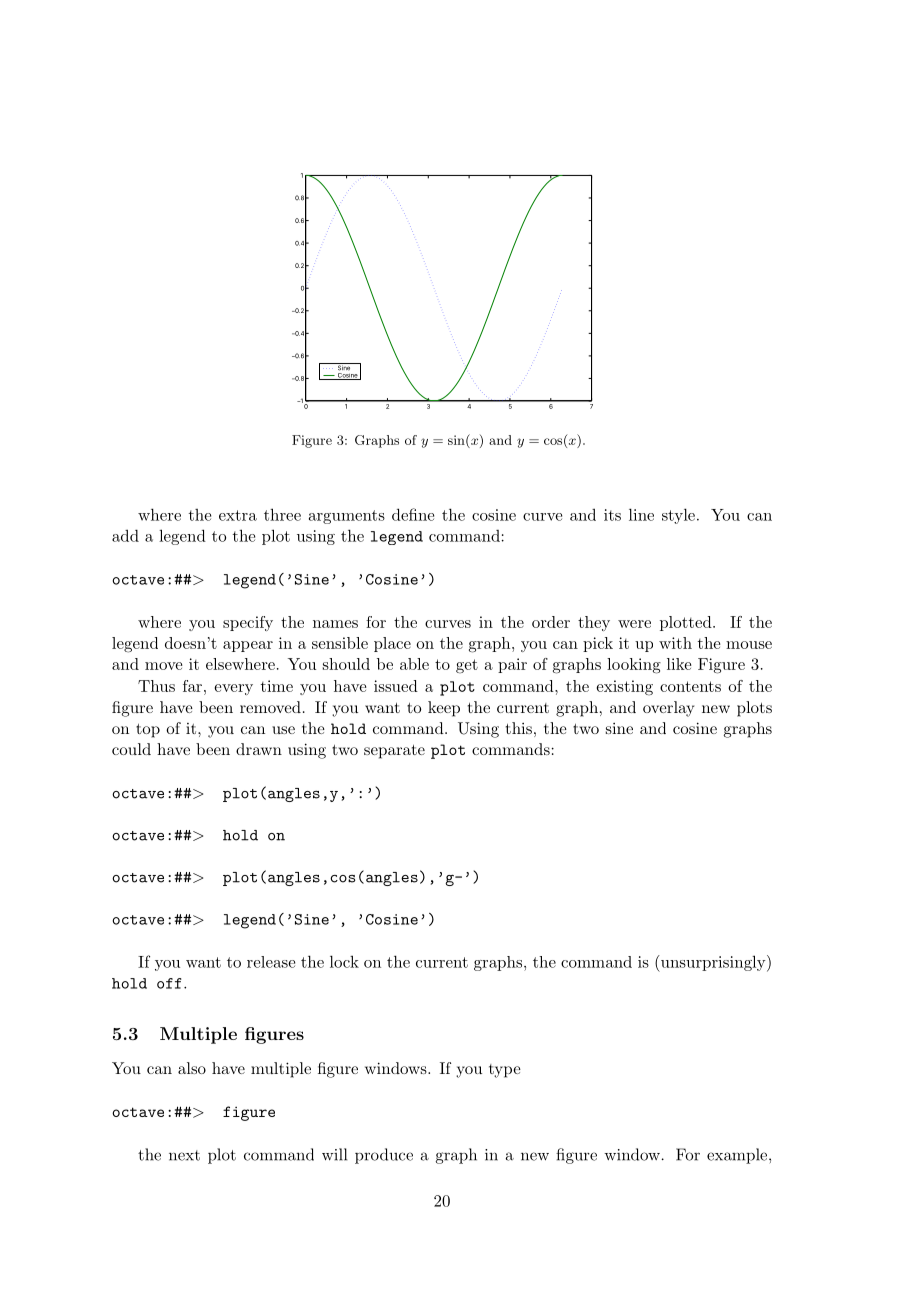 This screenshot has height=1308, width=924. Describe the element at coordinates (344, 961) in the screenshot. I see `lock` at that location.
